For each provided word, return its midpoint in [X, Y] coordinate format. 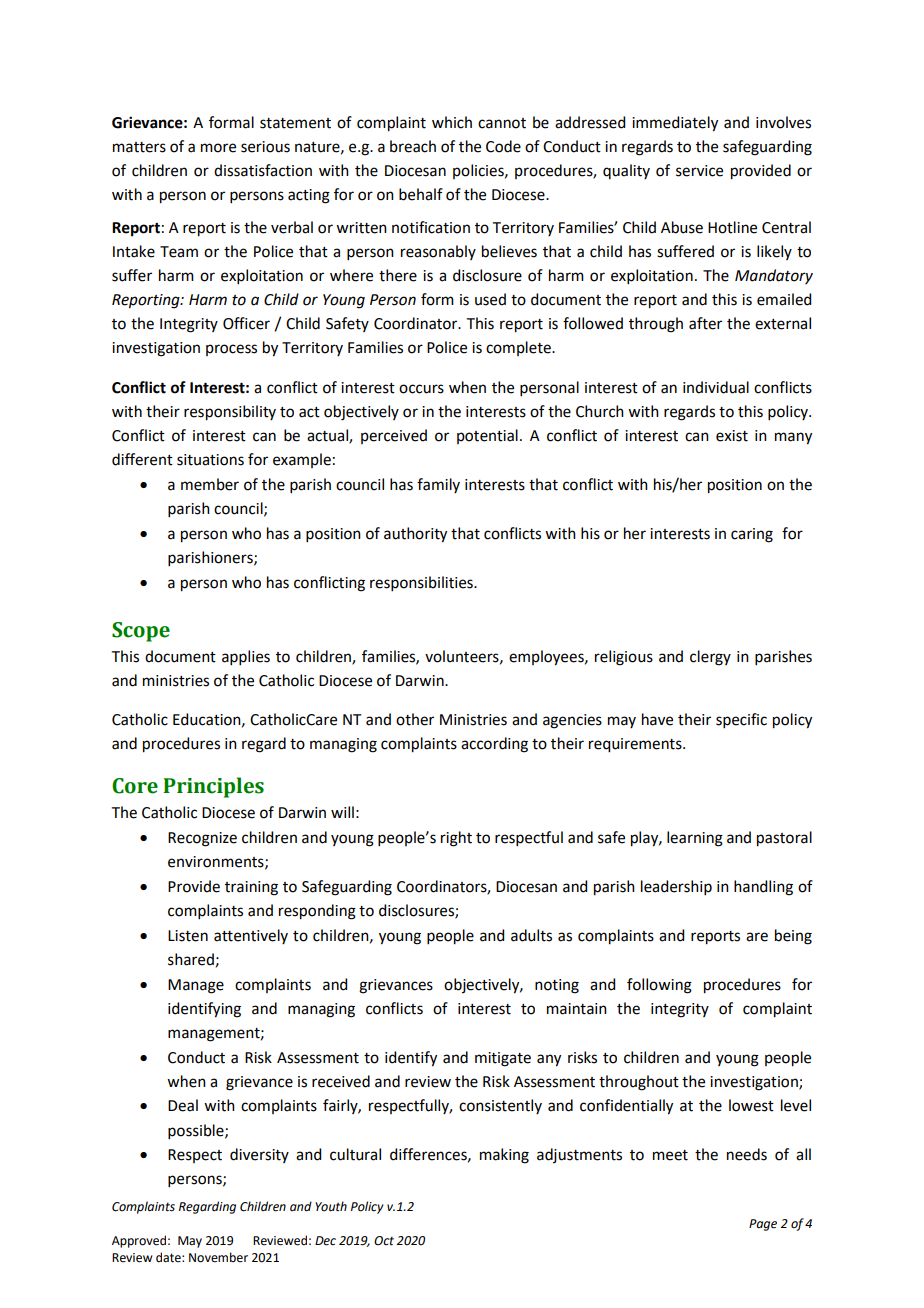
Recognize [202, 839]
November [218, 1257]
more [218, 148]
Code [503, 146]
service [699, 171]
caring [752, 535]
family [438, 485]
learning [695, 839]
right [456, 839]
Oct [384, 1241]
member [210, 484]
